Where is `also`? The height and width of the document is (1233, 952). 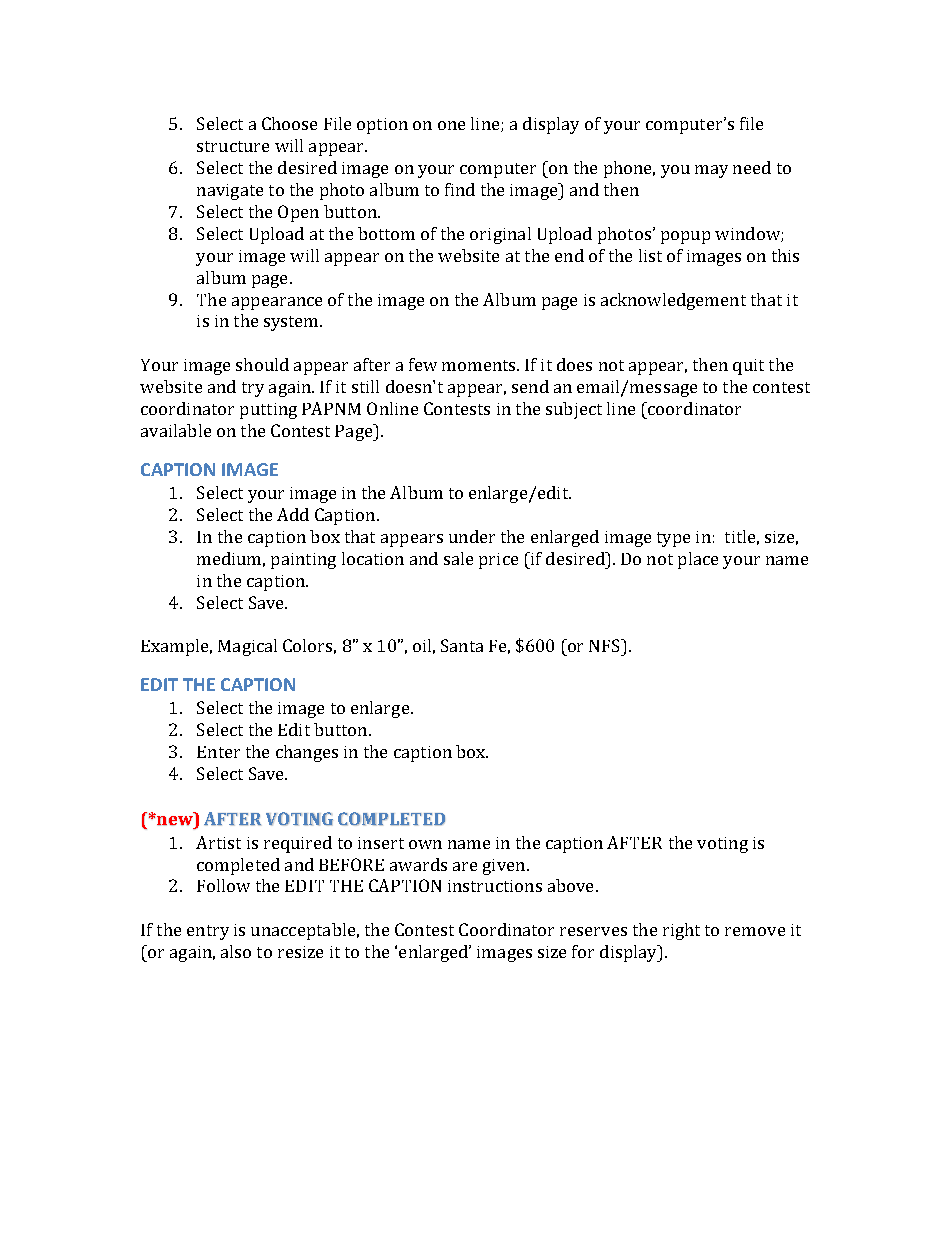
also is located at coordinates (236, 951).
